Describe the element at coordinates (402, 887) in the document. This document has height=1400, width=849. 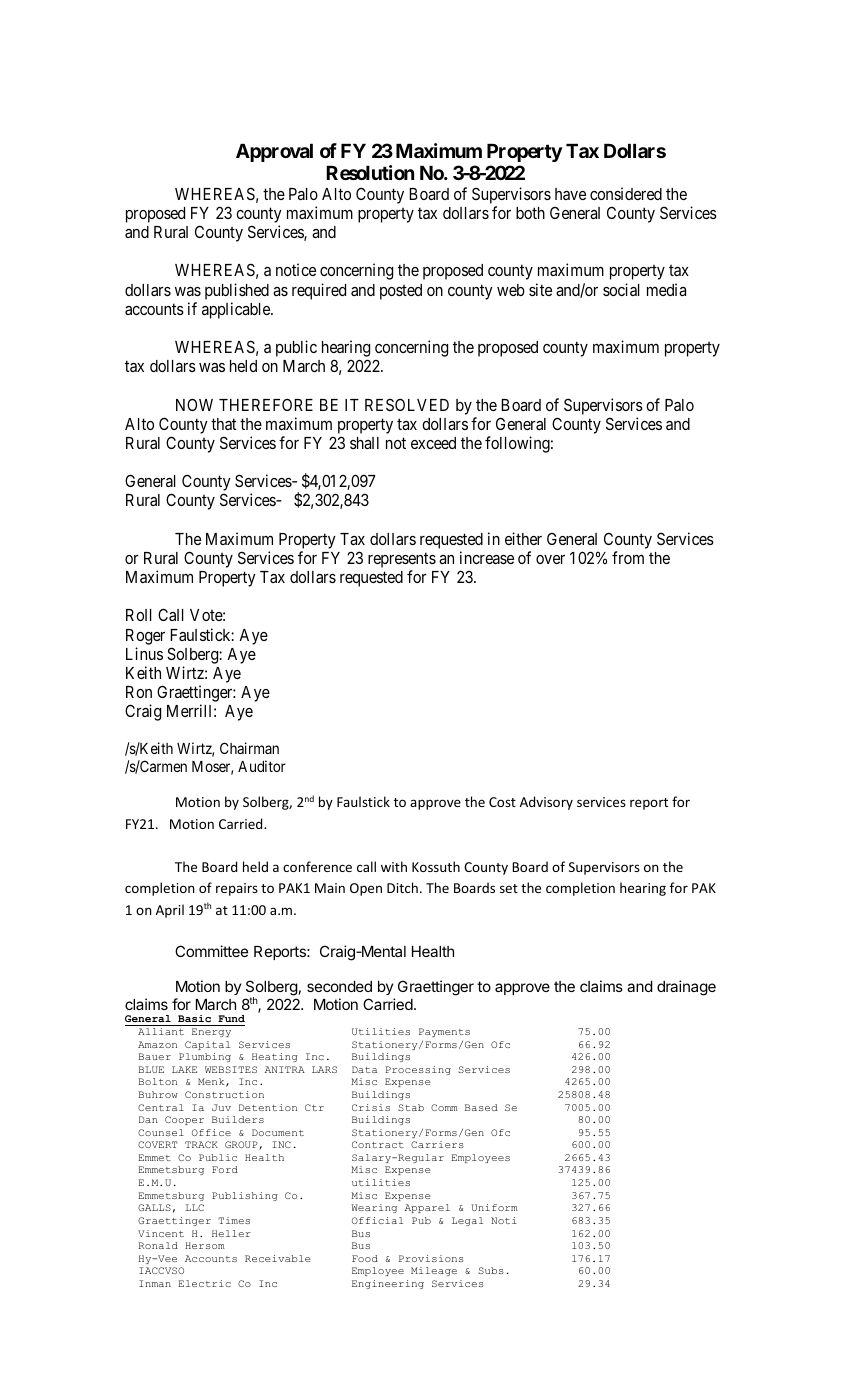
I see `Ditch` at that location.
